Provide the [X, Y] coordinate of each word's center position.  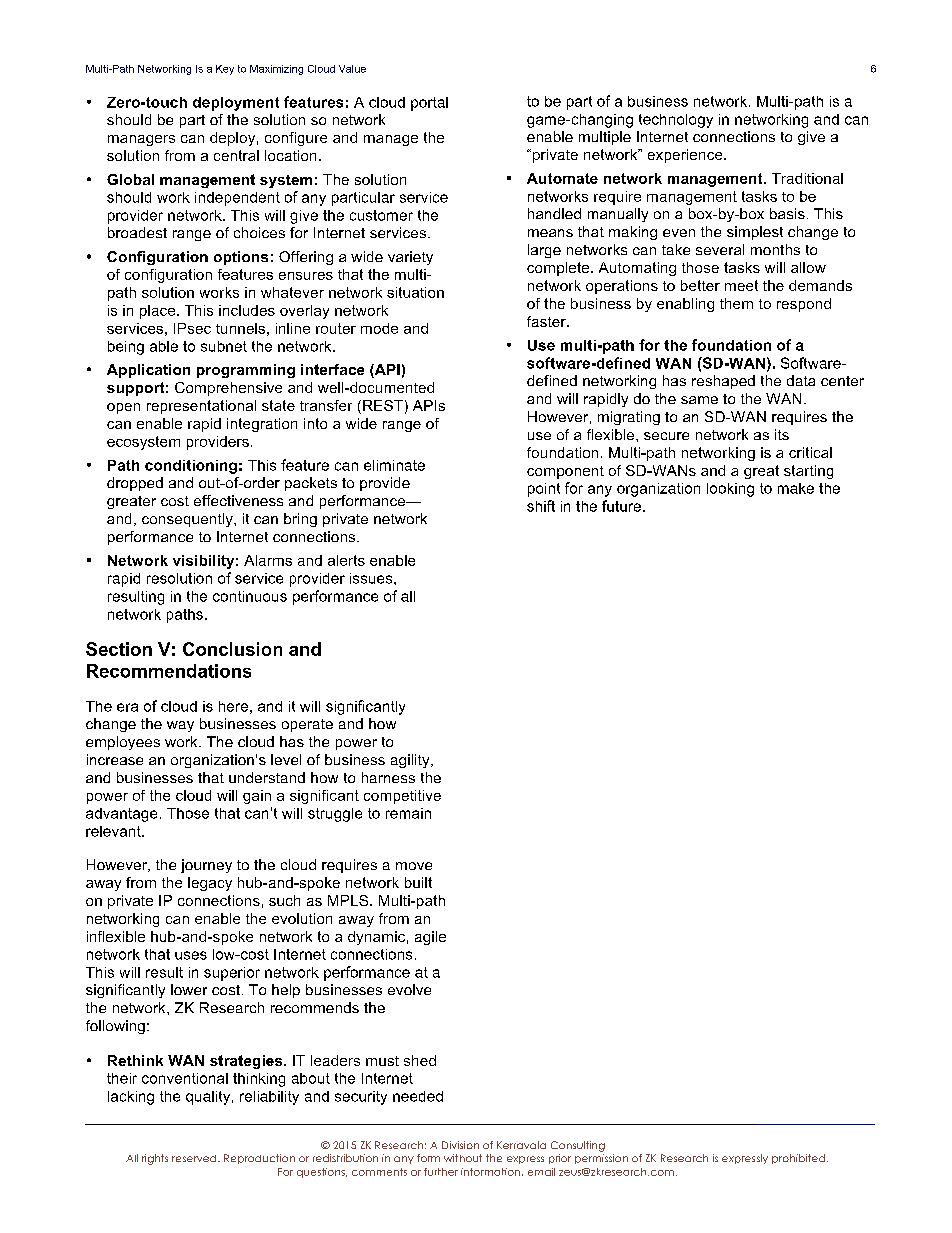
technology [676, 121]
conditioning [191, 467]
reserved [195, 1158]
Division [460, 1145]
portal [429, 104]
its [782, 434]
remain [408, 813]
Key [225, 70]
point [544, 490]
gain [257, 797]
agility [411, 761]
